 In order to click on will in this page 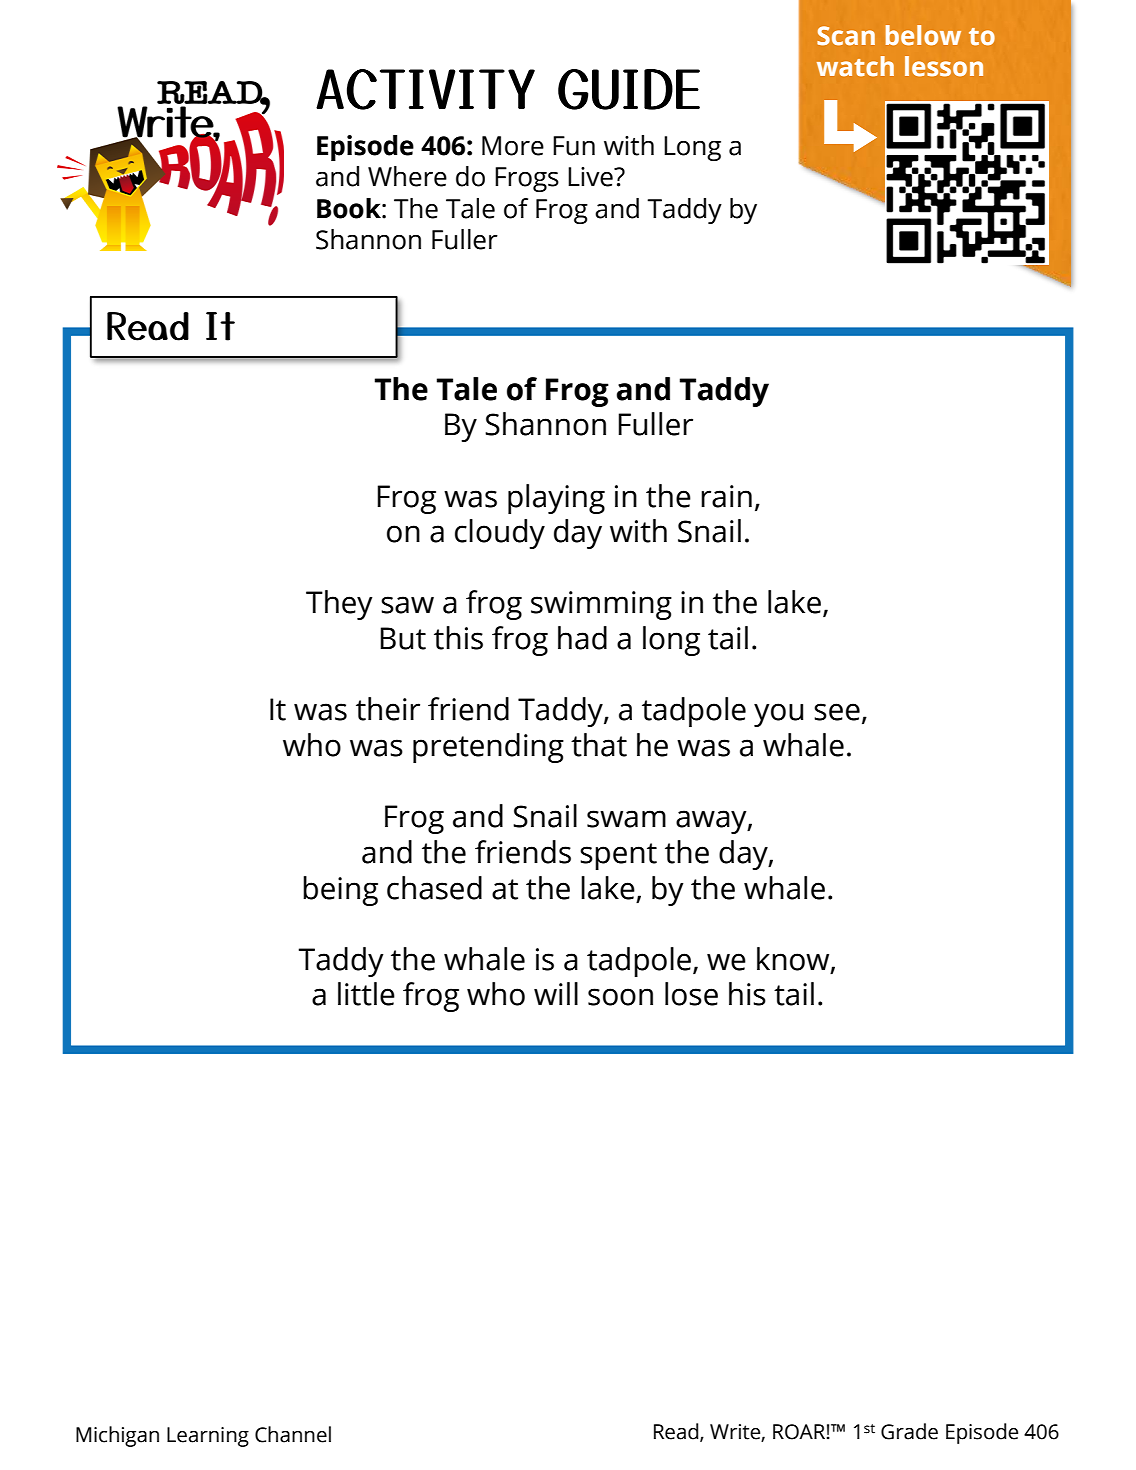, I will do `click(556, 993)`.
